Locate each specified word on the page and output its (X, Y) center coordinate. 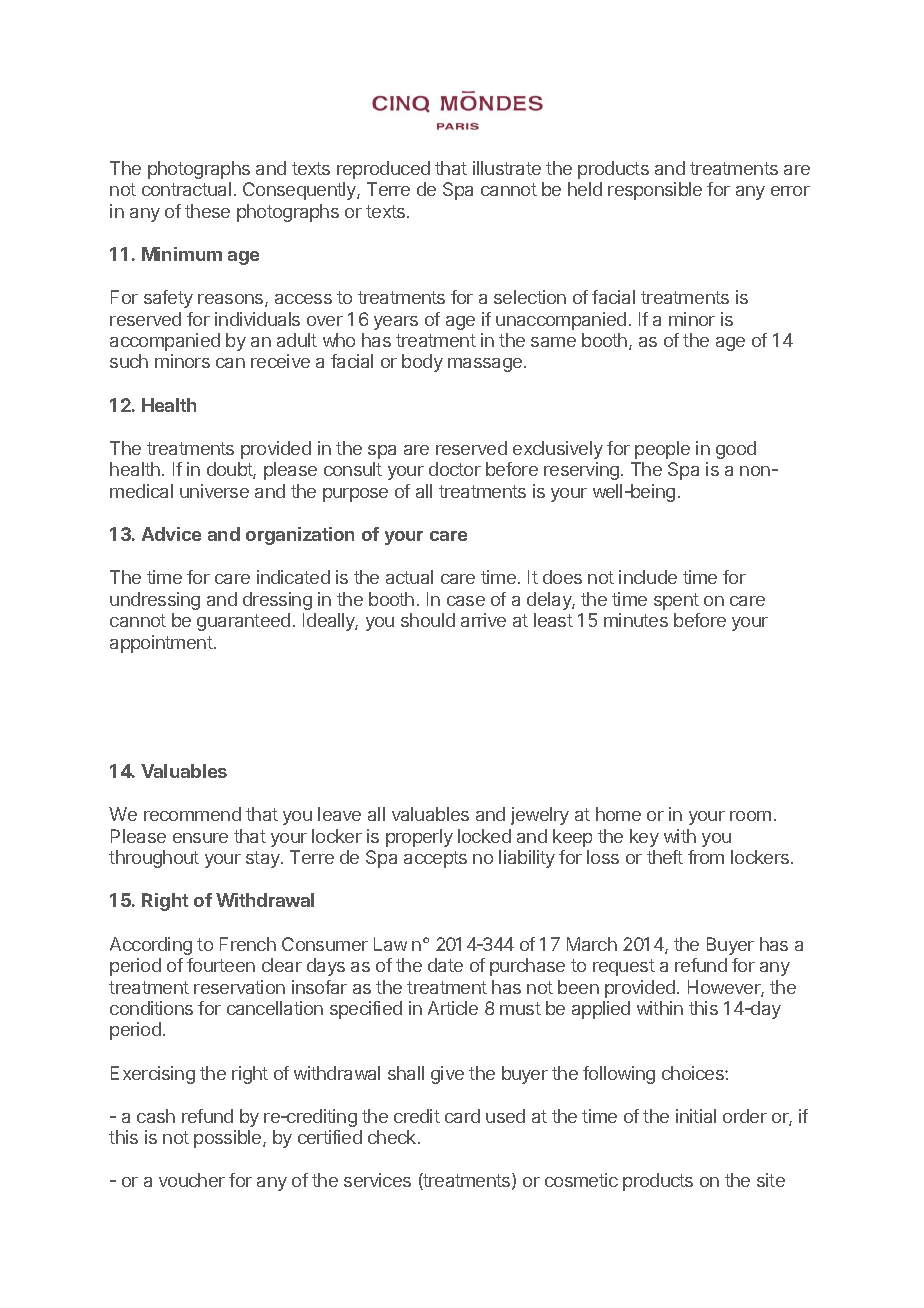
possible (229, 1139)
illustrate (507, 168)
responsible (655, 191)
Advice (171, 534)
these (207, 211)
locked (484, 836)
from (706, 857)
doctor (455, 469)
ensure (200, 838)
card (462, 1116)
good (736, 450)
